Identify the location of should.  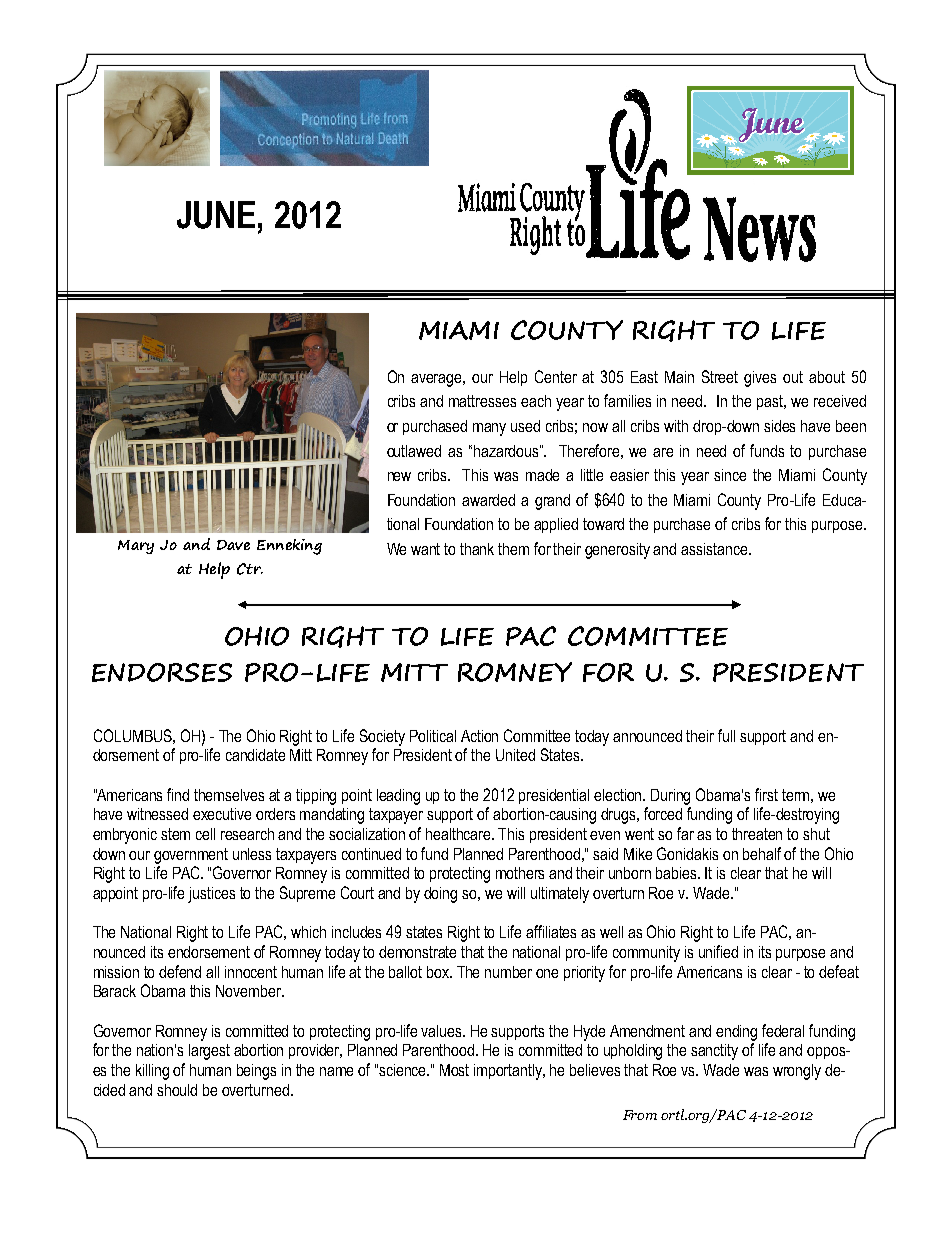
(177, 1090).
